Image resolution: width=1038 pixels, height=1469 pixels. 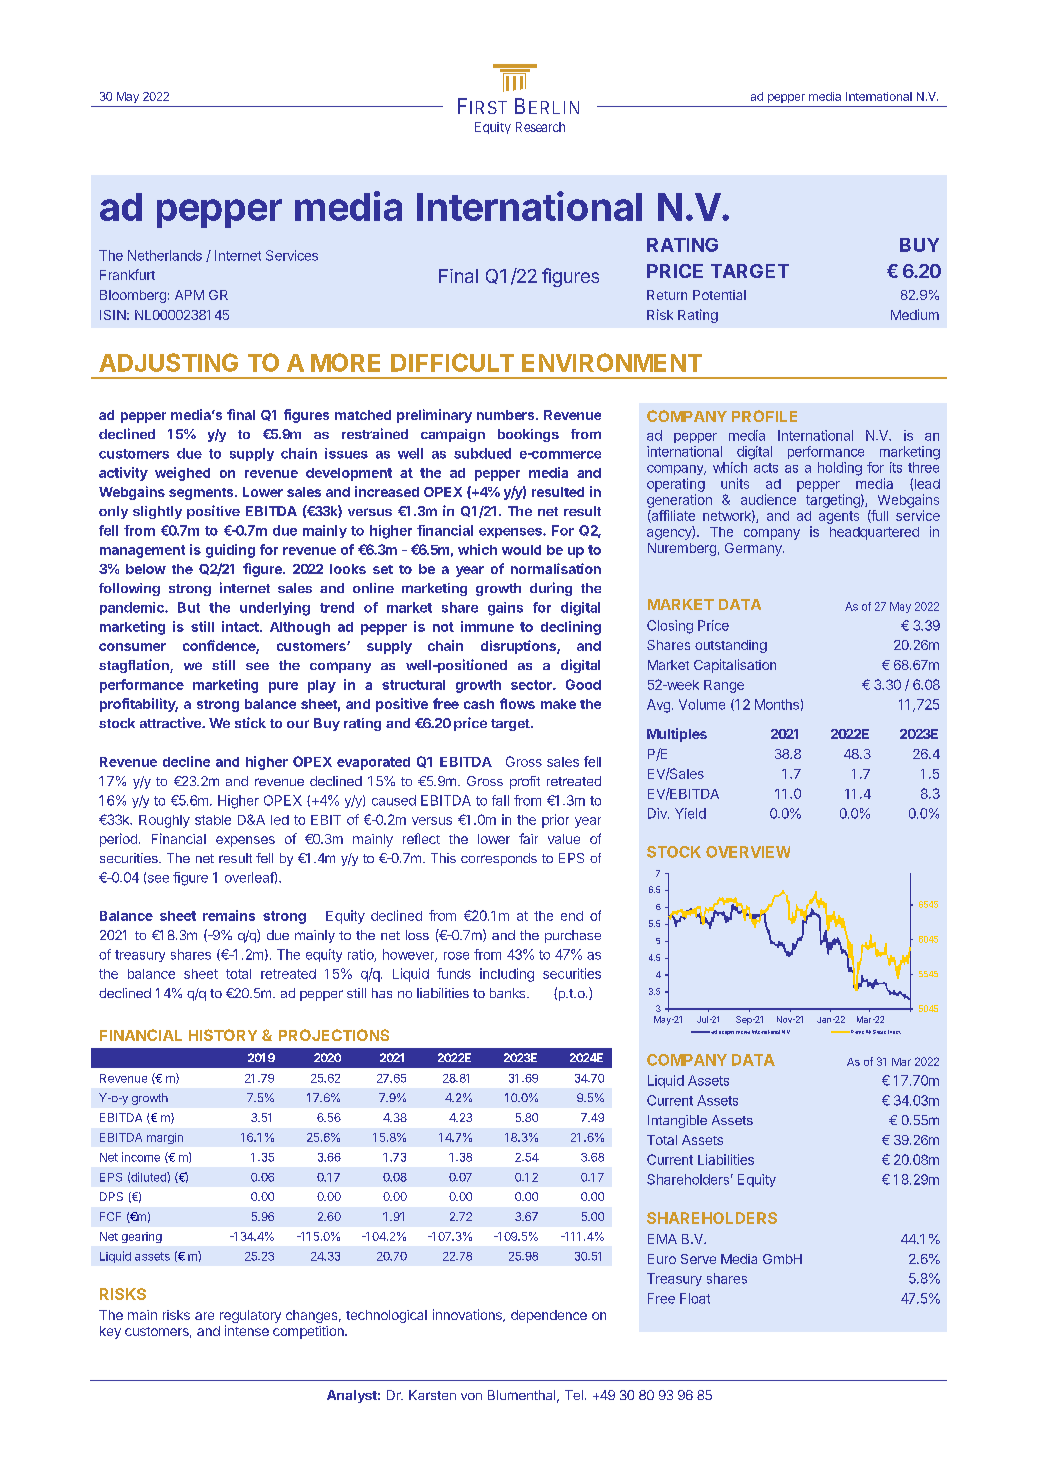 I want to click on Potential, so click(x=719, y=295).
